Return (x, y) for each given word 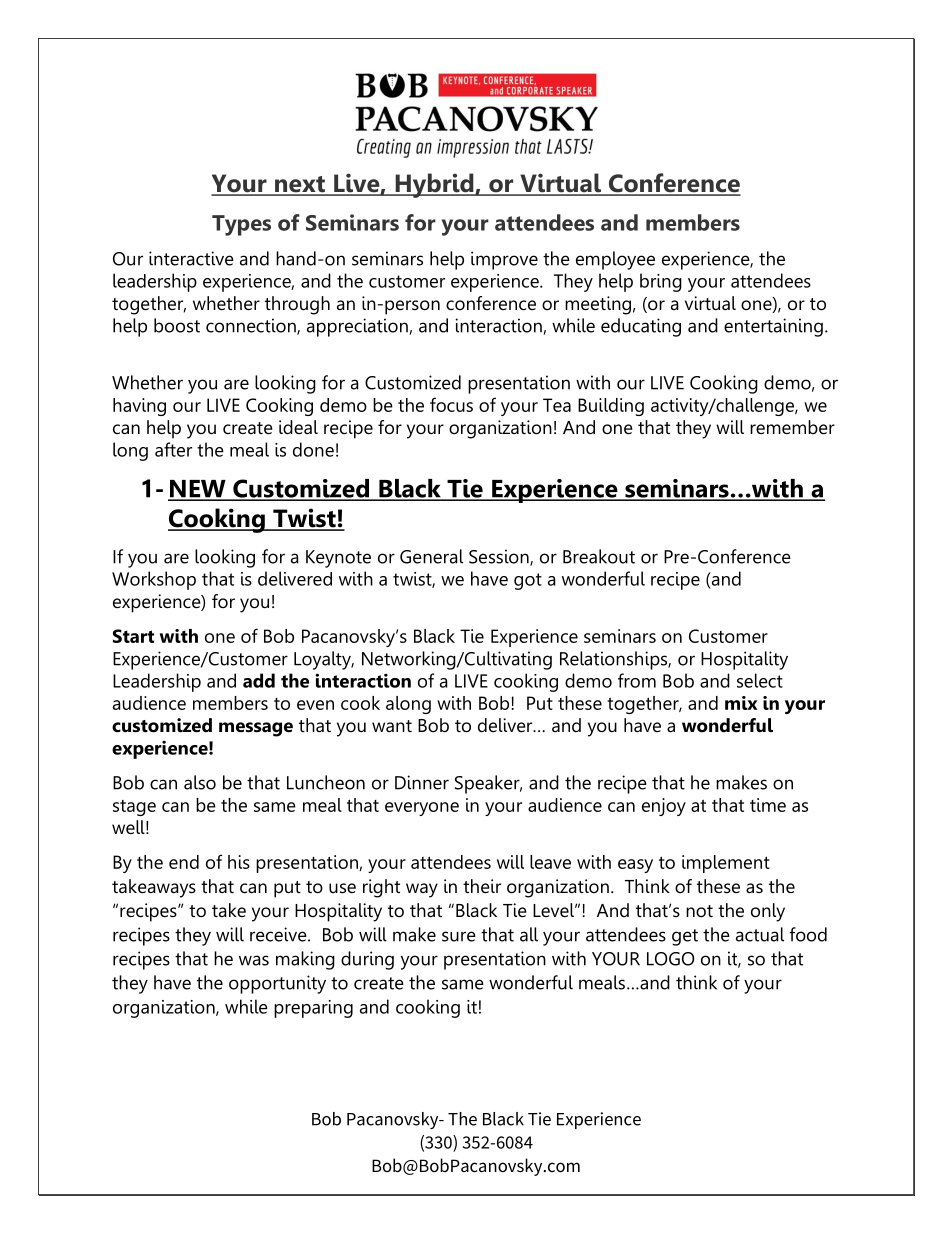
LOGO (671, 959)
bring (661, 282)
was (254, 960)
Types (241, 225)
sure (459, 936)
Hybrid (434, 185)
